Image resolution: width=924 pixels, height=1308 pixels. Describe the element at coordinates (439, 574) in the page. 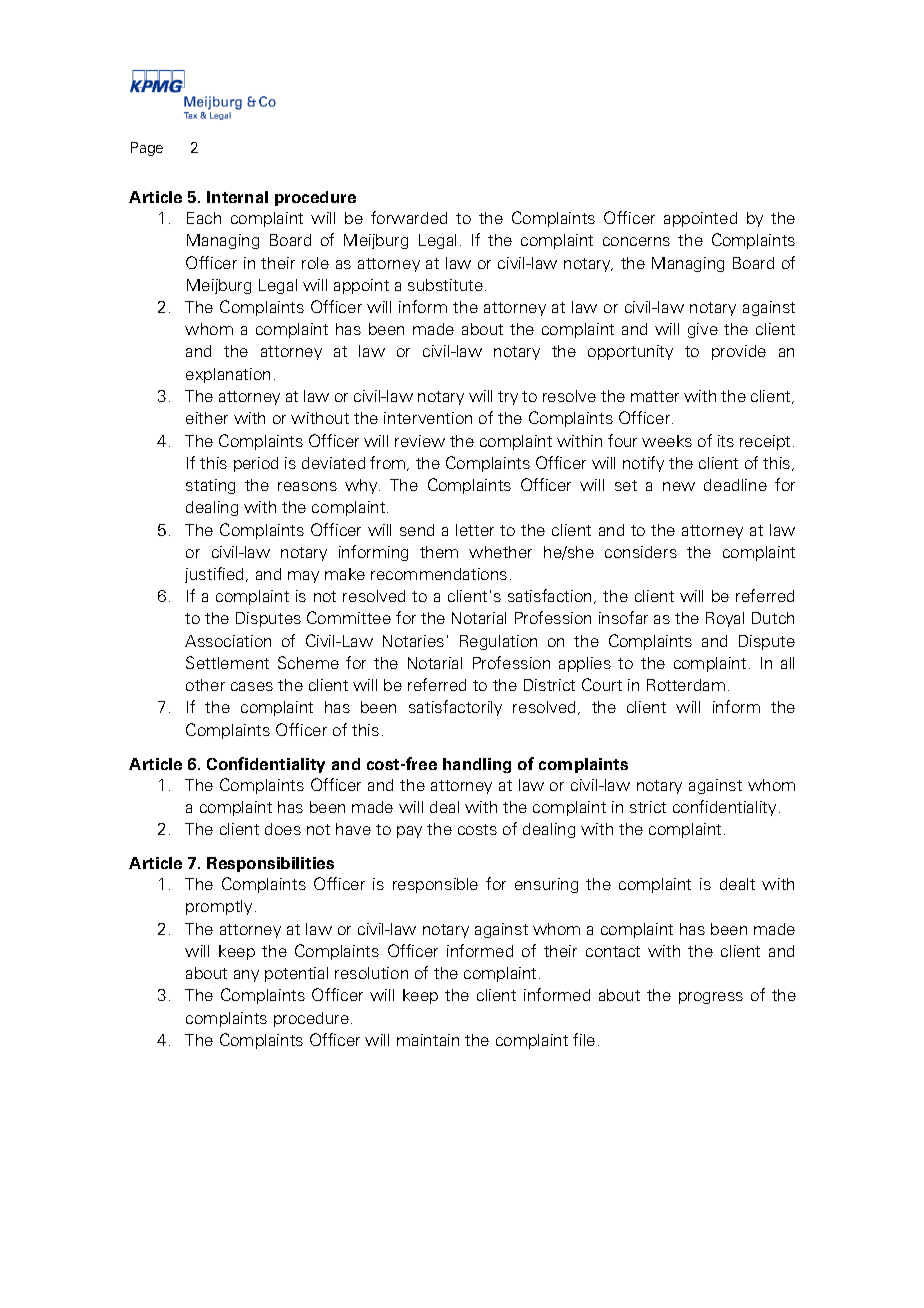

I see `recommendations` at that location.
